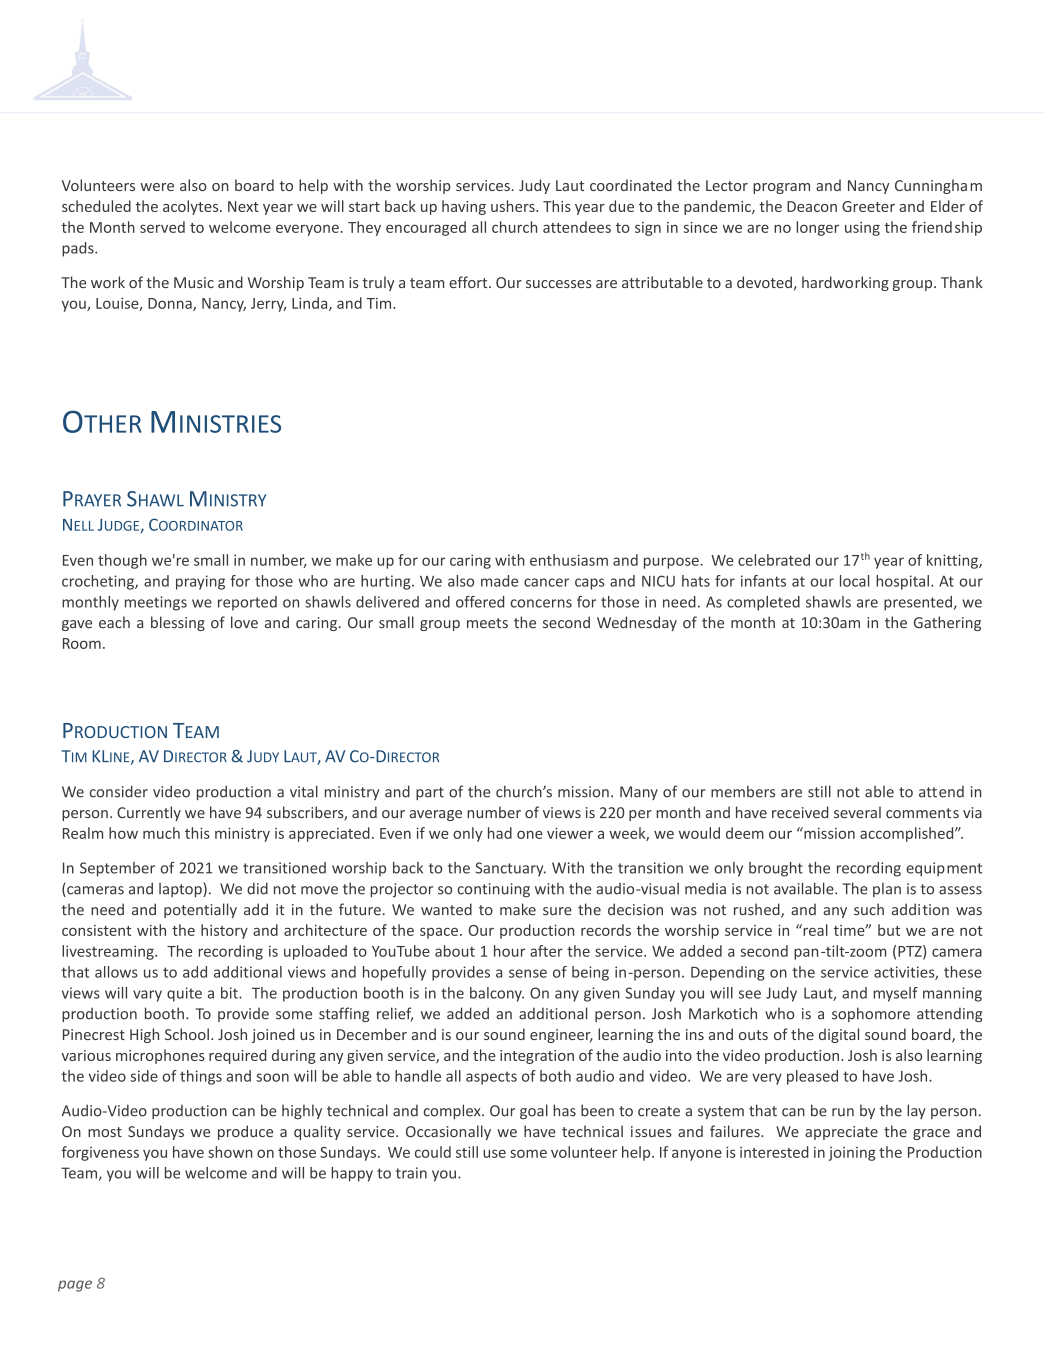 The image size is (1044, 1351). What do you see at coordinates (430, 793) in the page?
I see `part` at bounding box center [430, 793].
